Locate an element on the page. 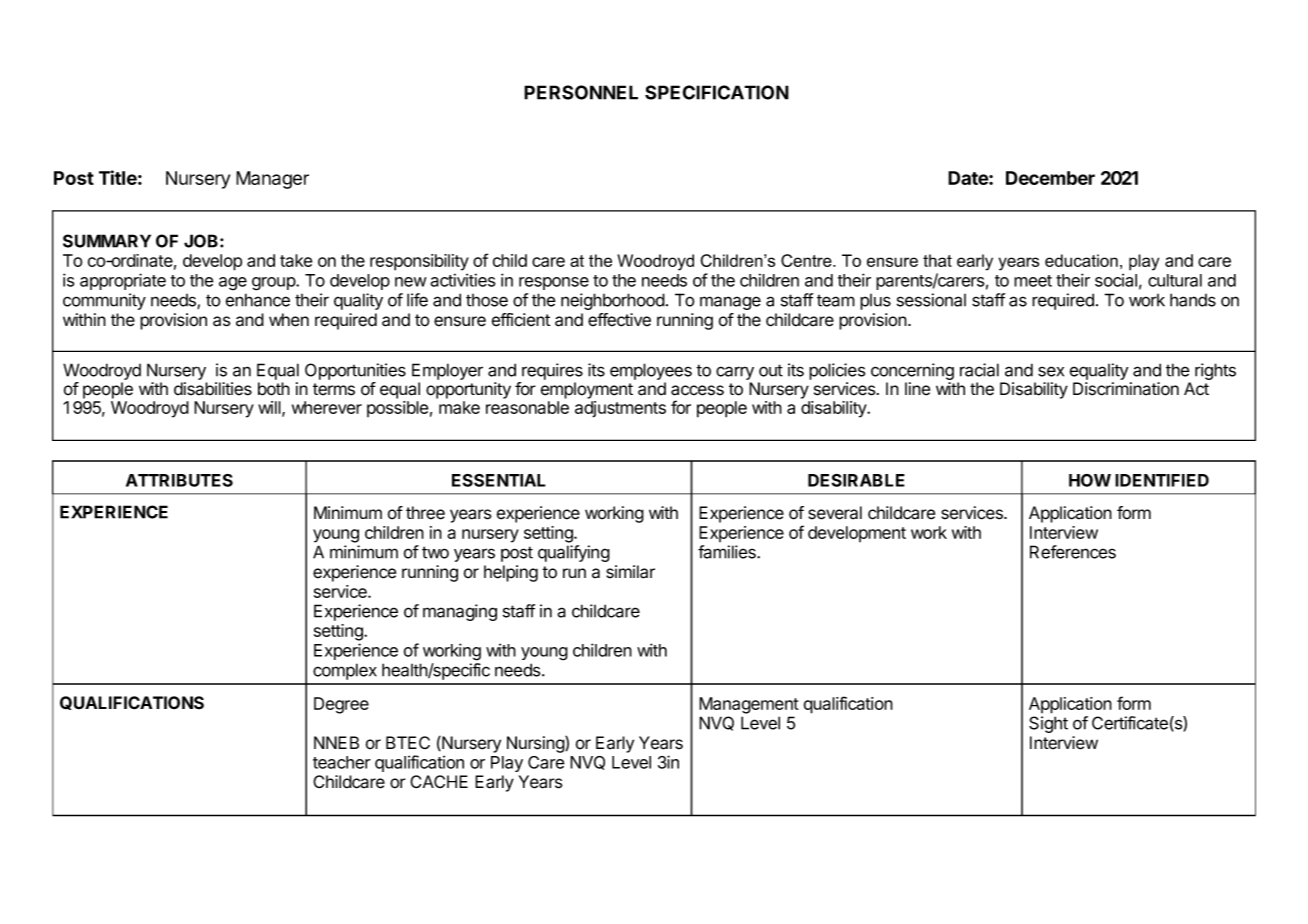  will is located at coordinates (270, 408).
